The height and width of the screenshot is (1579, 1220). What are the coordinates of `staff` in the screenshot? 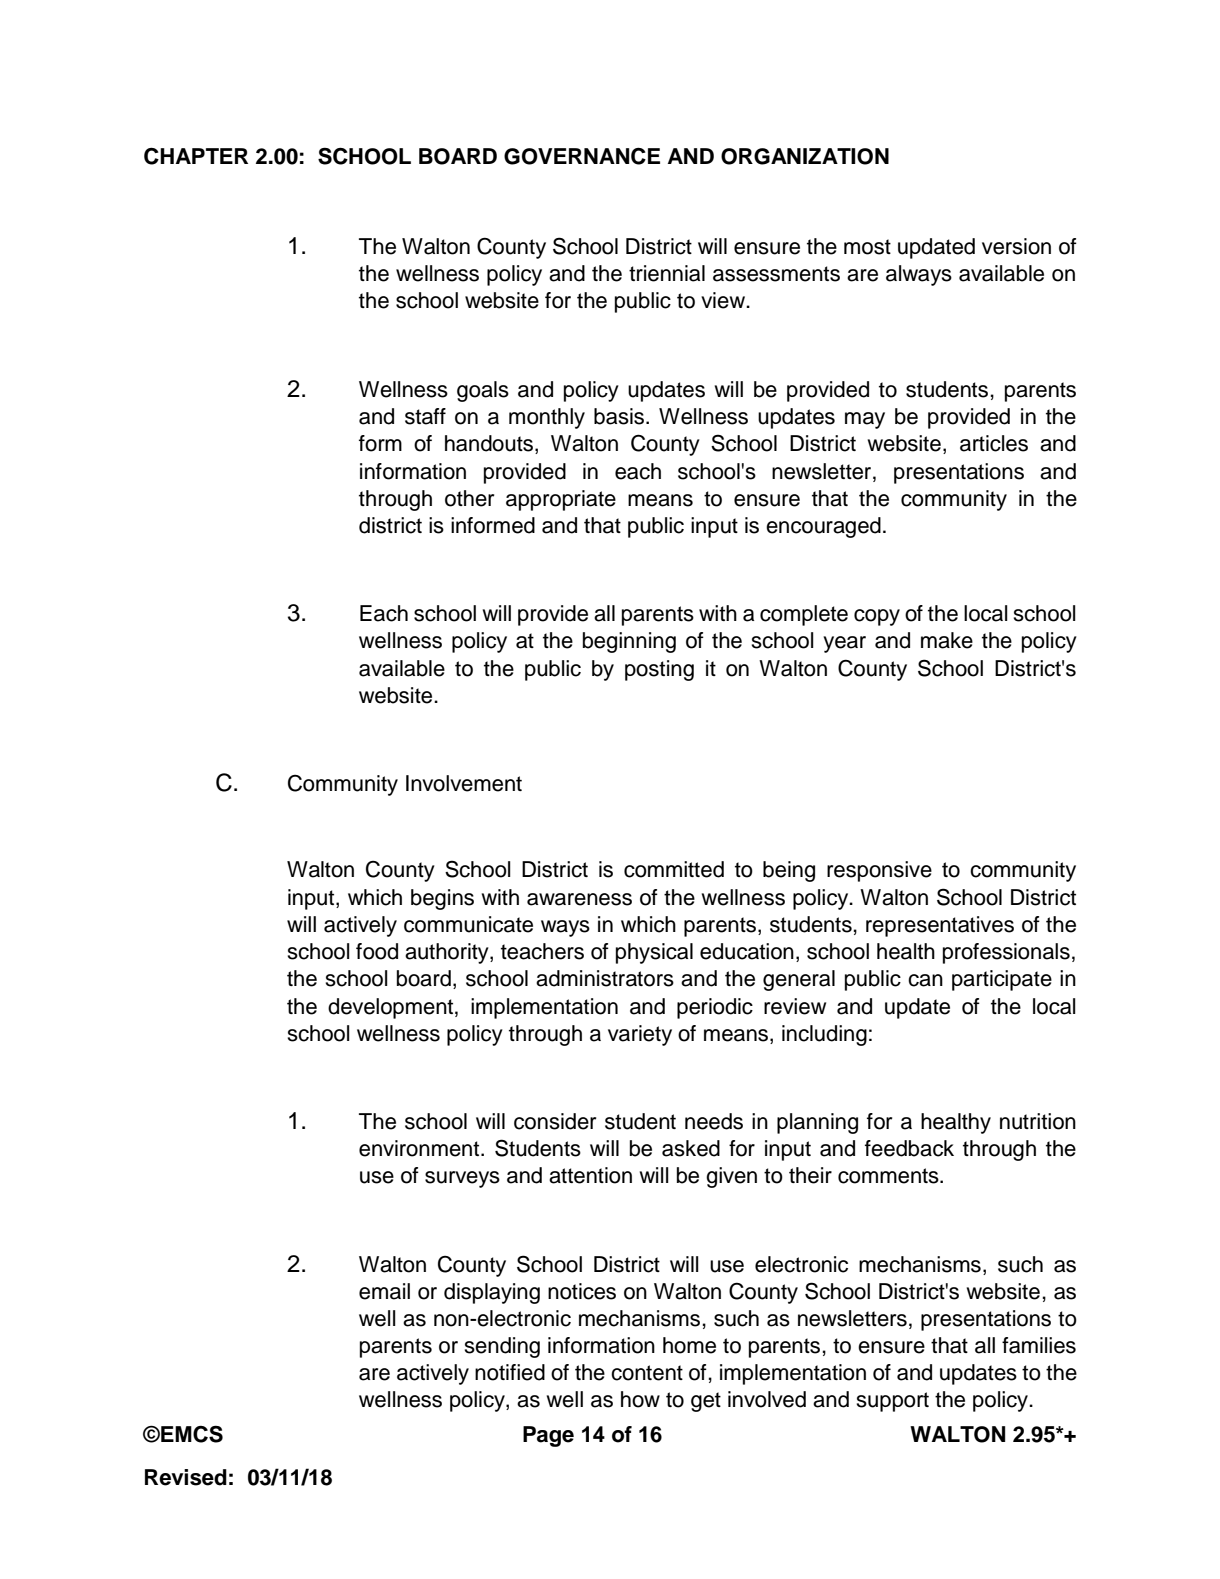 It's located at (425, 416).
